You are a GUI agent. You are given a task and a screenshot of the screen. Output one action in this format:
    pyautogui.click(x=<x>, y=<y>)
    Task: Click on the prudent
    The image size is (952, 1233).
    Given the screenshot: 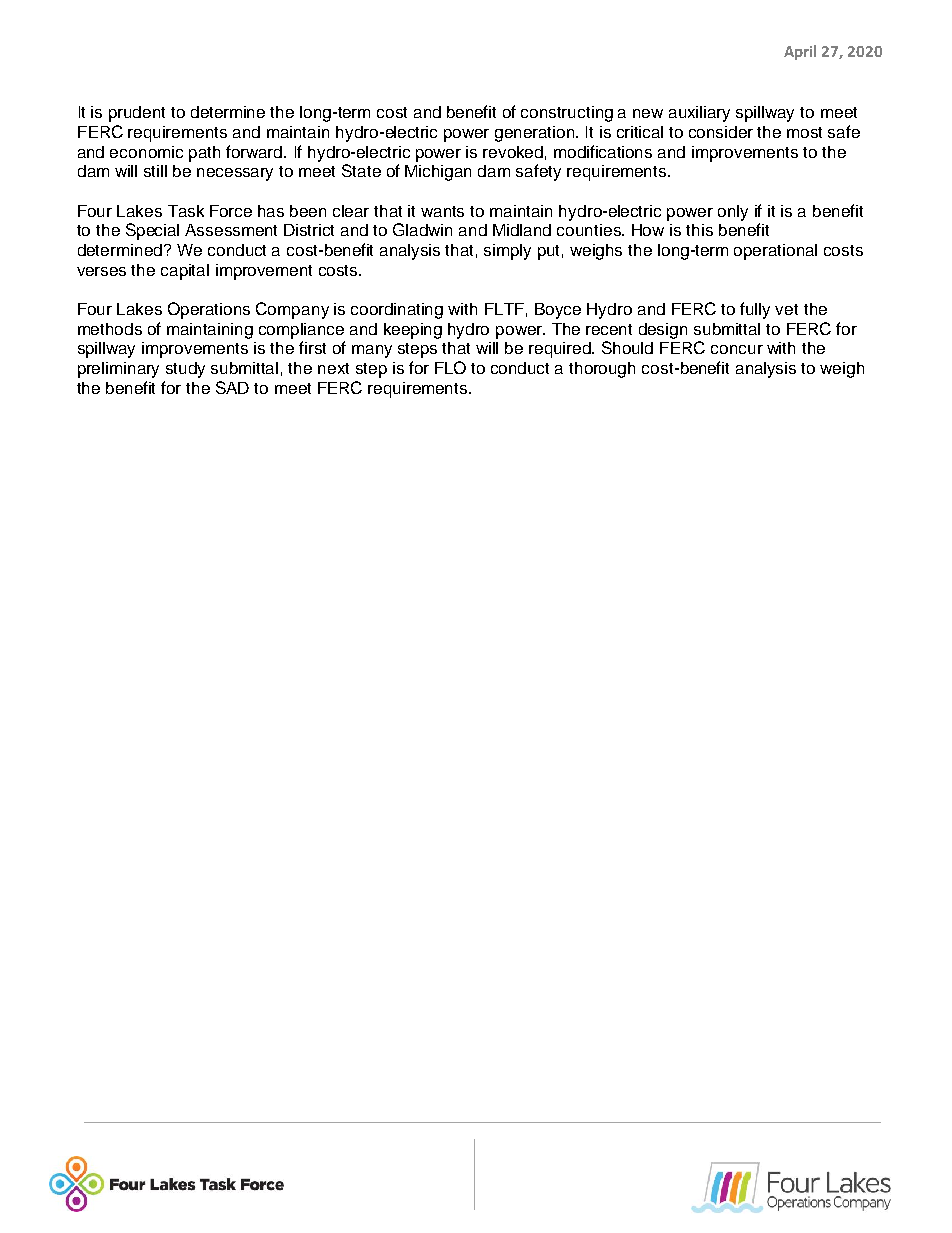 What is the action you would take?
    pyautogui.click(x=137, y=114)
